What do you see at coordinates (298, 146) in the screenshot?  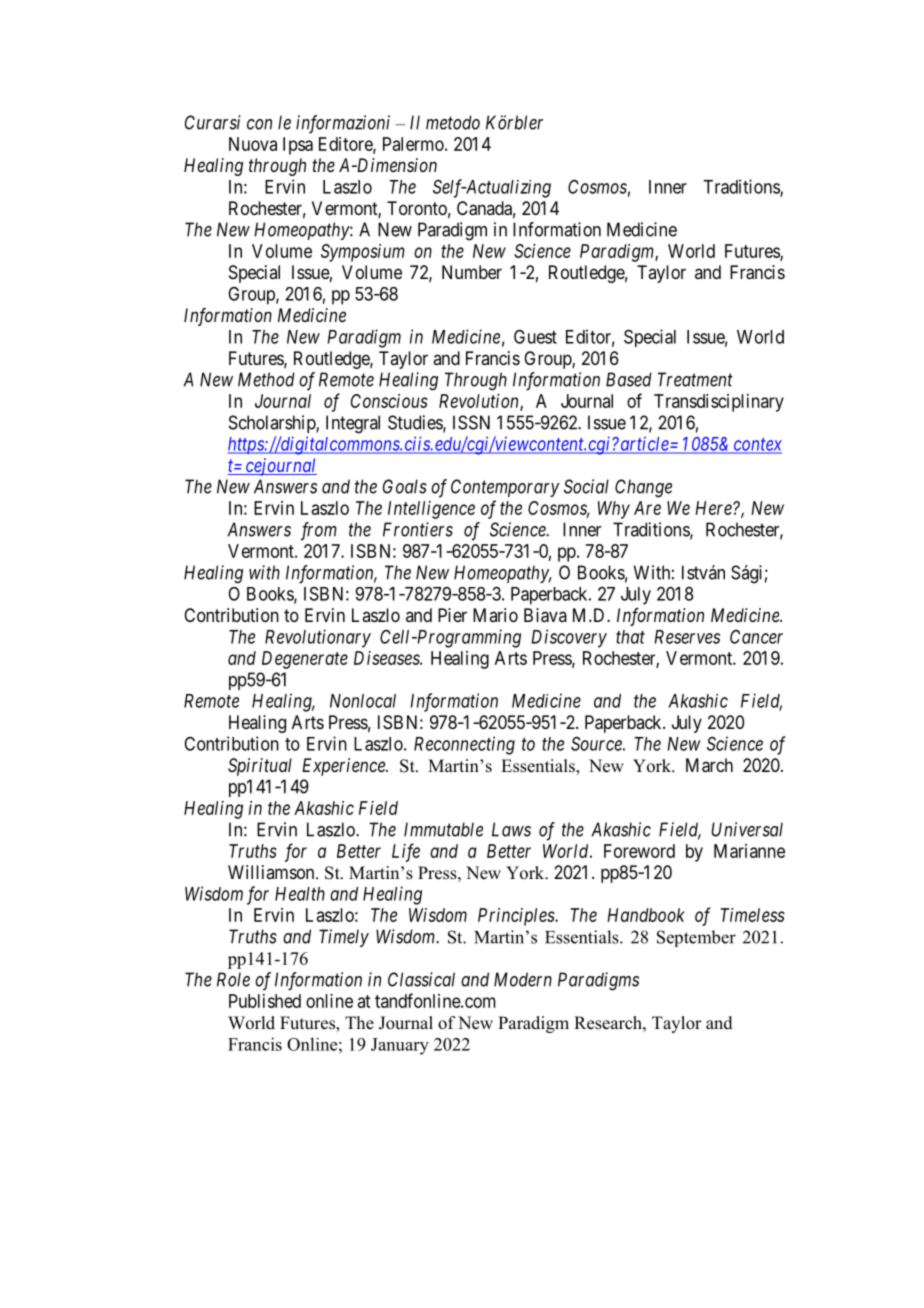 I see `Ipsa` at bounding box center [298, 146].
